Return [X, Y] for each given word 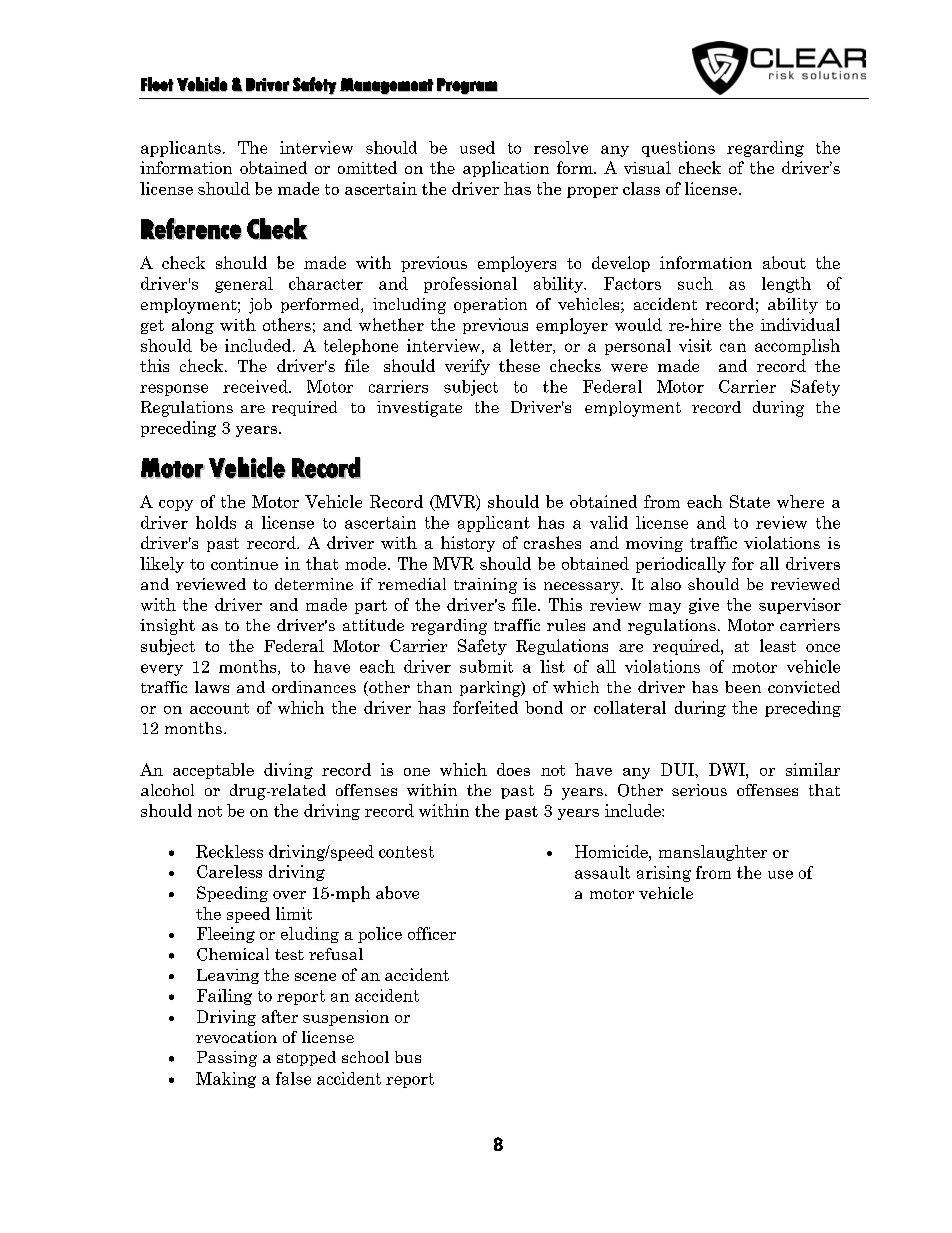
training [485, 586]
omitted [367, 167]
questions [678, 149]
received [256, 386]
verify [467, 367]
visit [695, 345]
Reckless [229, 851]
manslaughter [713, 853]
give [704, 606]
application [506, 169]
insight [167, 627]
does [513, 769]
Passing [227, 1059]
